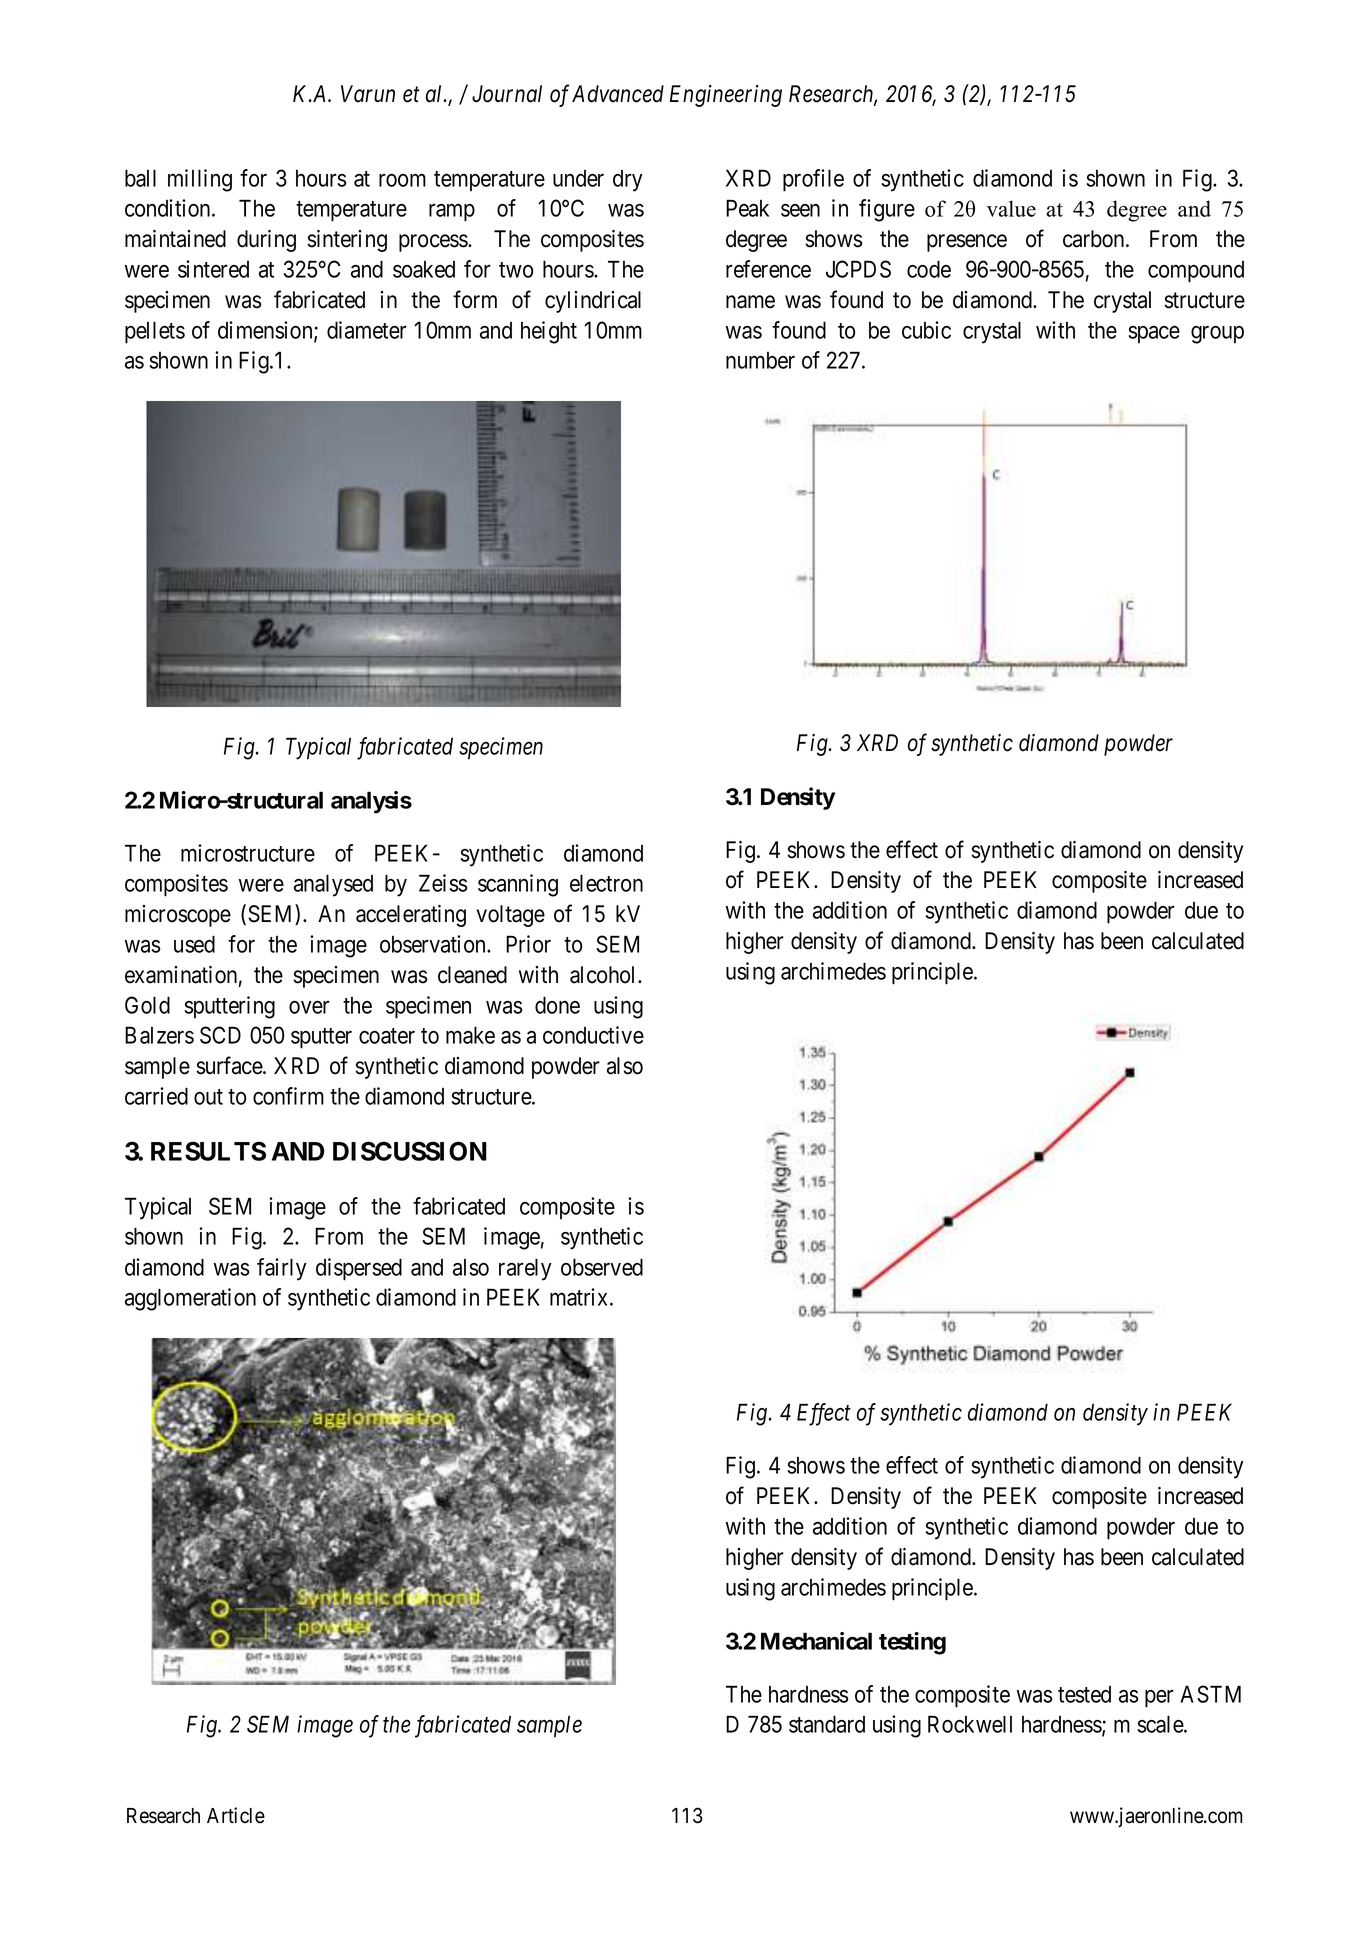  I want to click on milling, so click(200, 180).
